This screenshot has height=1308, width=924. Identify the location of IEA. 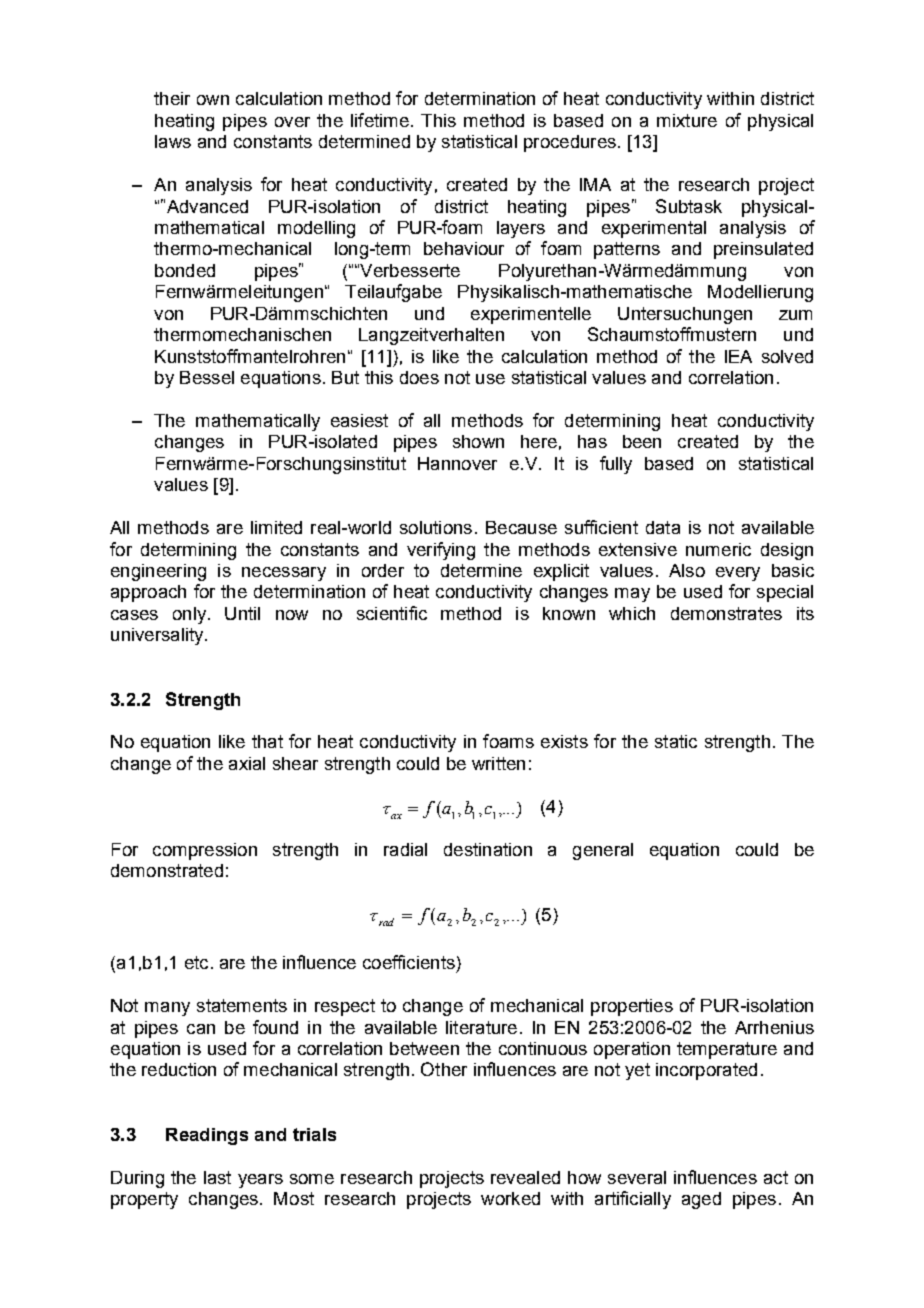
(738, 356).
